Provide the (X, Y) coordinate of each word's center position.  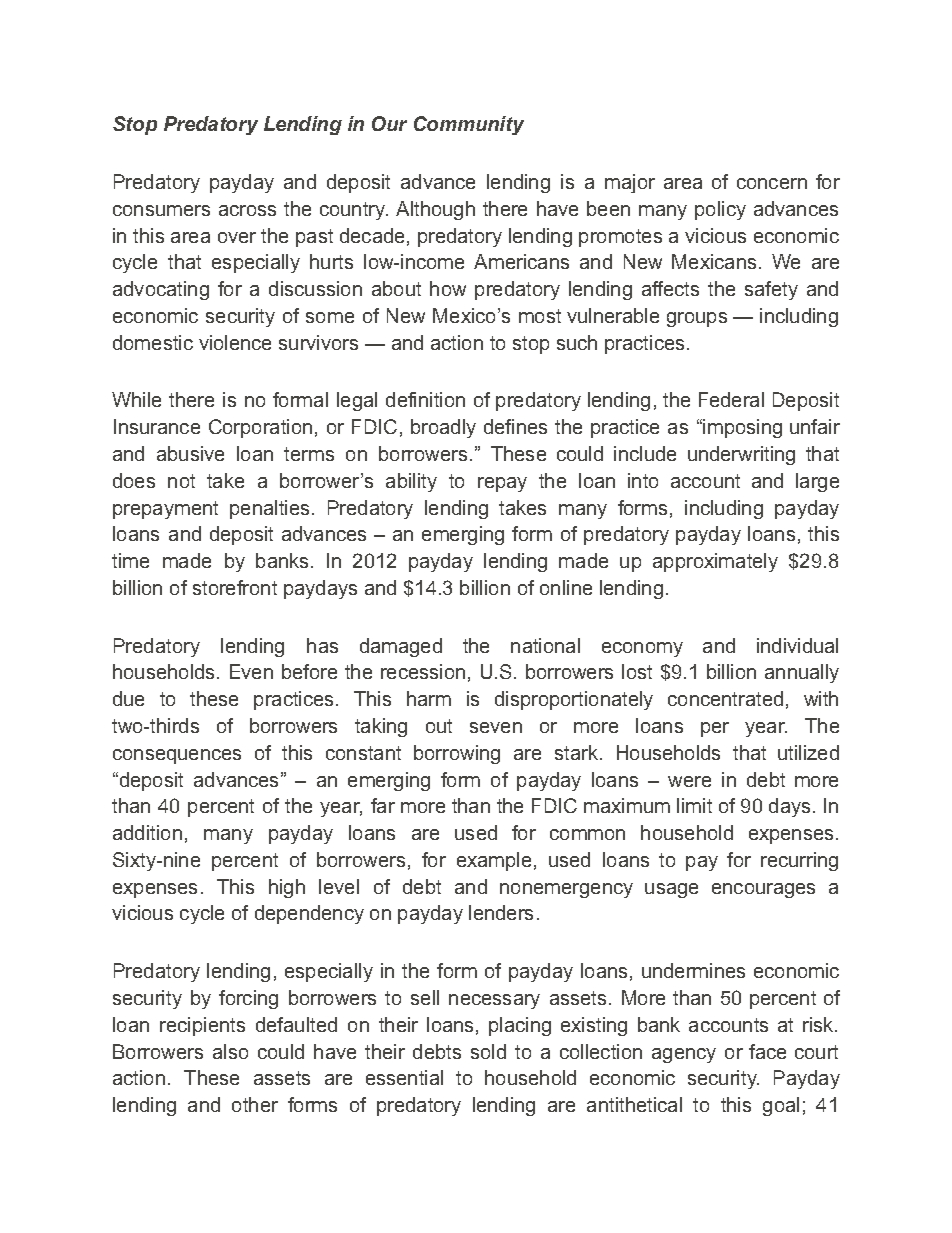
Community (469, 125)
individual (797, 645)
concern (772, 183)
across (247, 210)
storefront (235, 587)
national (545, 645)
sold (488, 1051)
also (230, 1051)
